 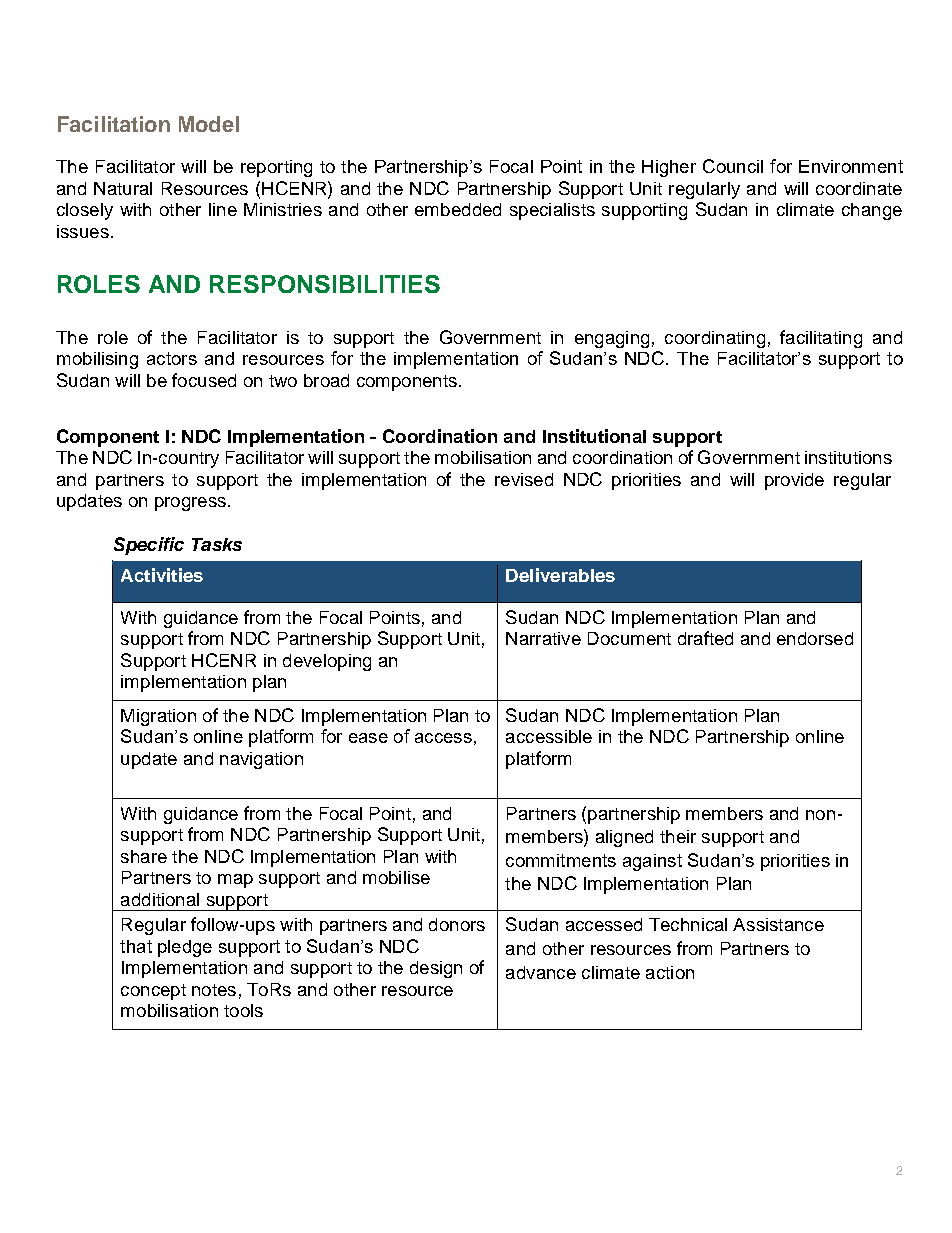 I want to click on Deliverables, so click(x=560, y=575).
